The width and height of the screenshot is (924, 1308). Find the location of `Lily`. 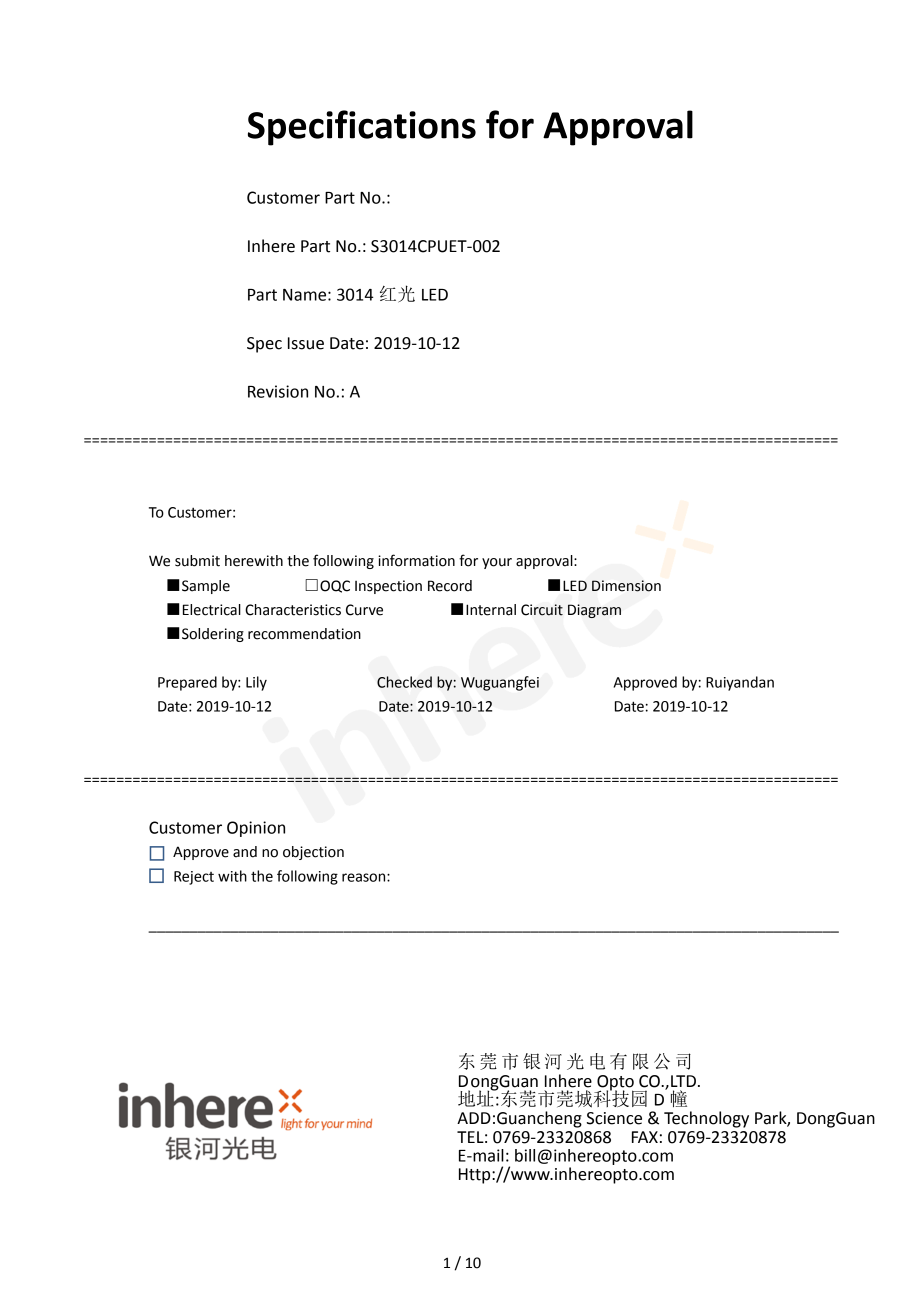

Lily is located at coordinates (256, 683).
